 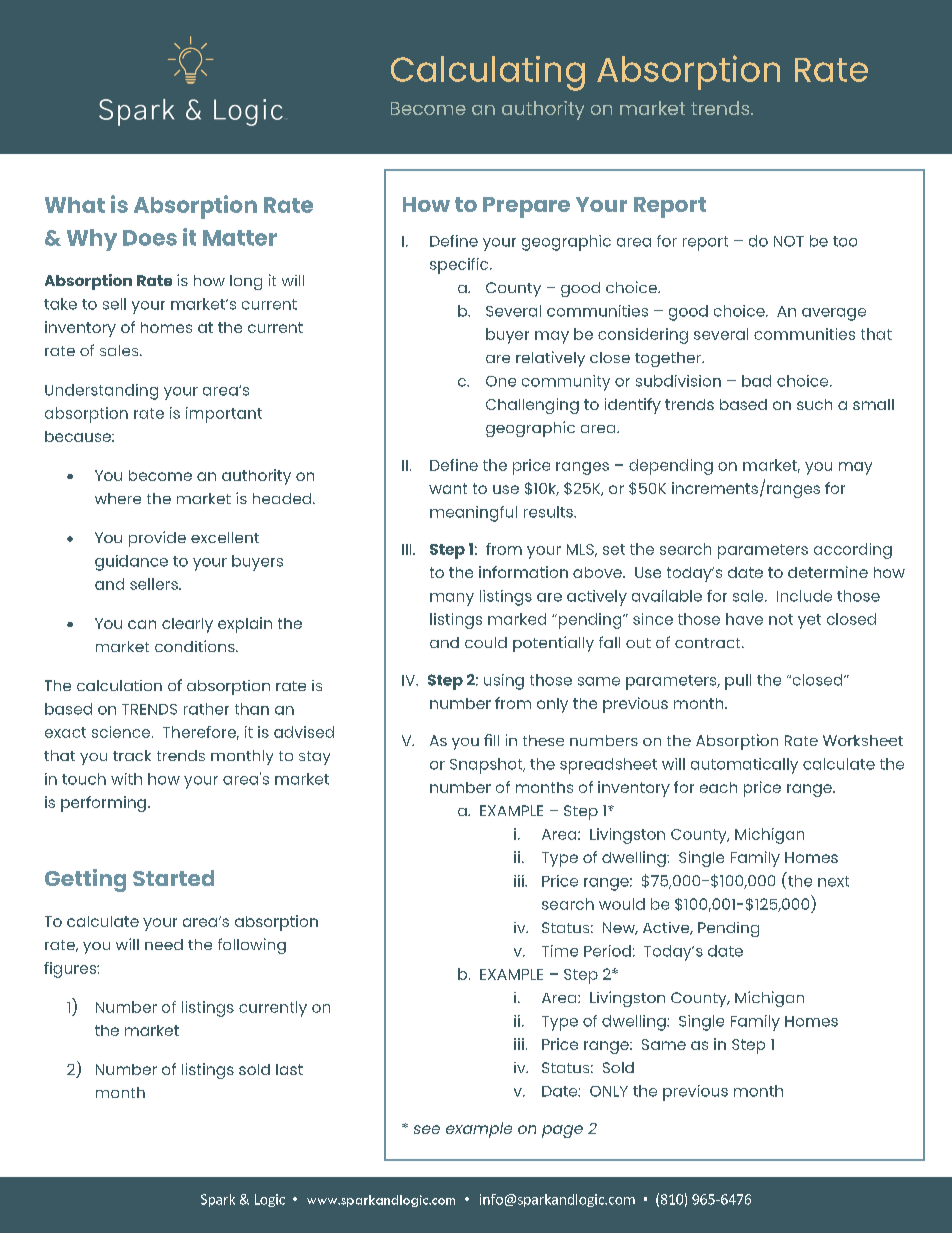 What do you see at coordinates (289, 1069) in the screenshot?
I see `last` at bounding box center [289, 1069].
